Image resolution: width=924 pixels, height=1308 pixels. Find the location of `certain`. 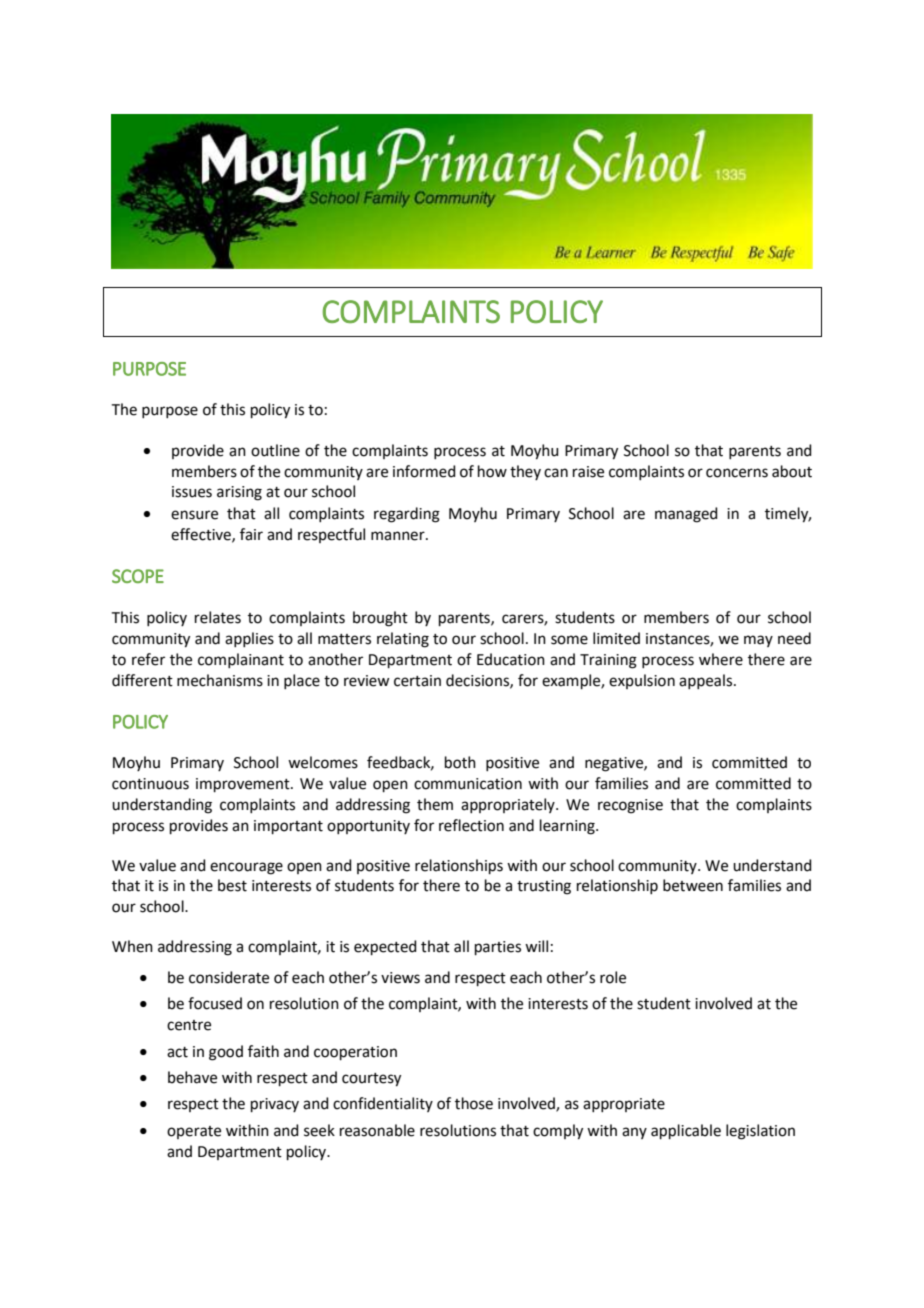

certain is located at coordinates (417, 681).
